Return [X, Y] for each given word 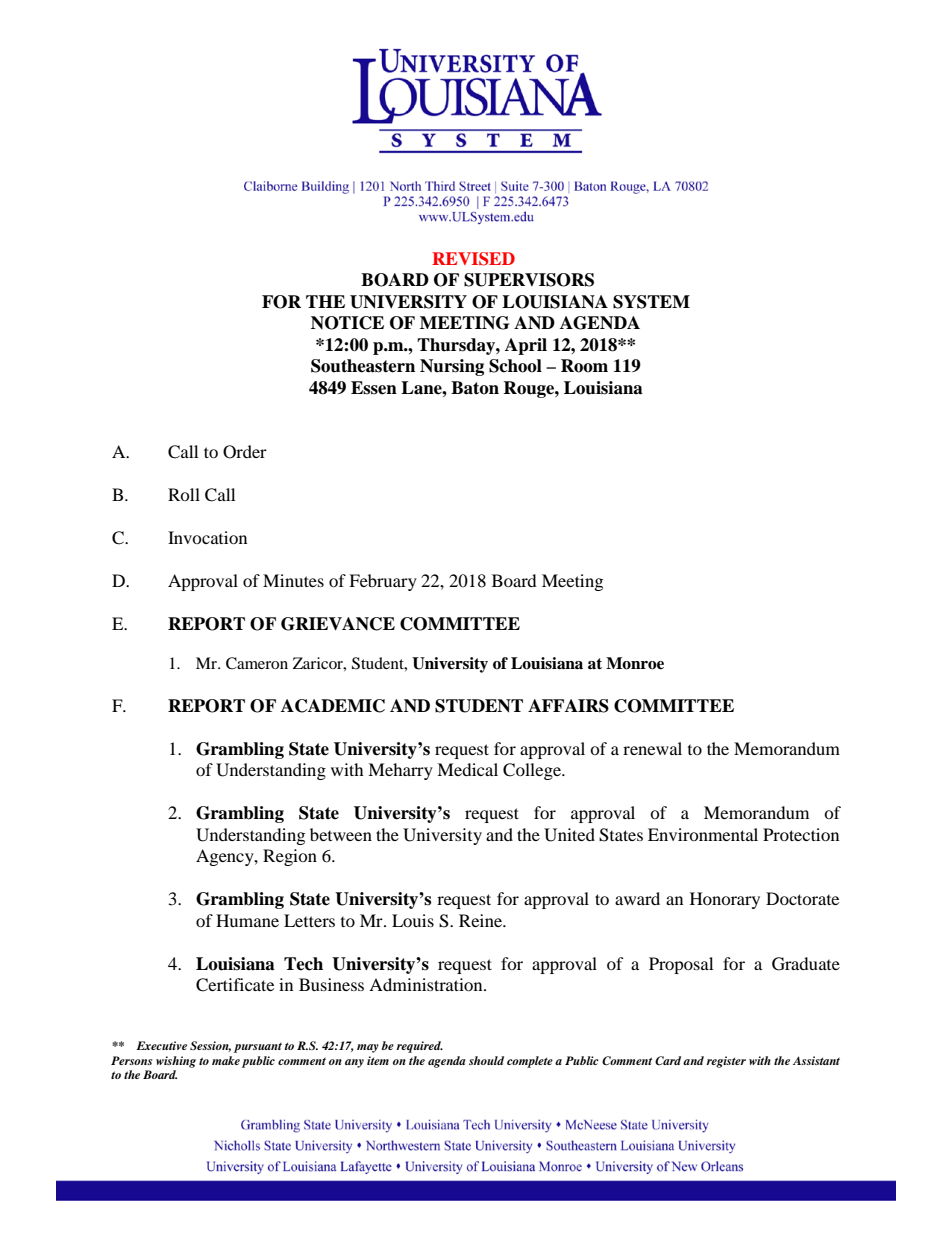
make [226, 1060]
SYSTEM [651, 302]
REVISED [473, 259]
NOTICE [347, 323]
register [726, 1062]
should [486, 1060]
